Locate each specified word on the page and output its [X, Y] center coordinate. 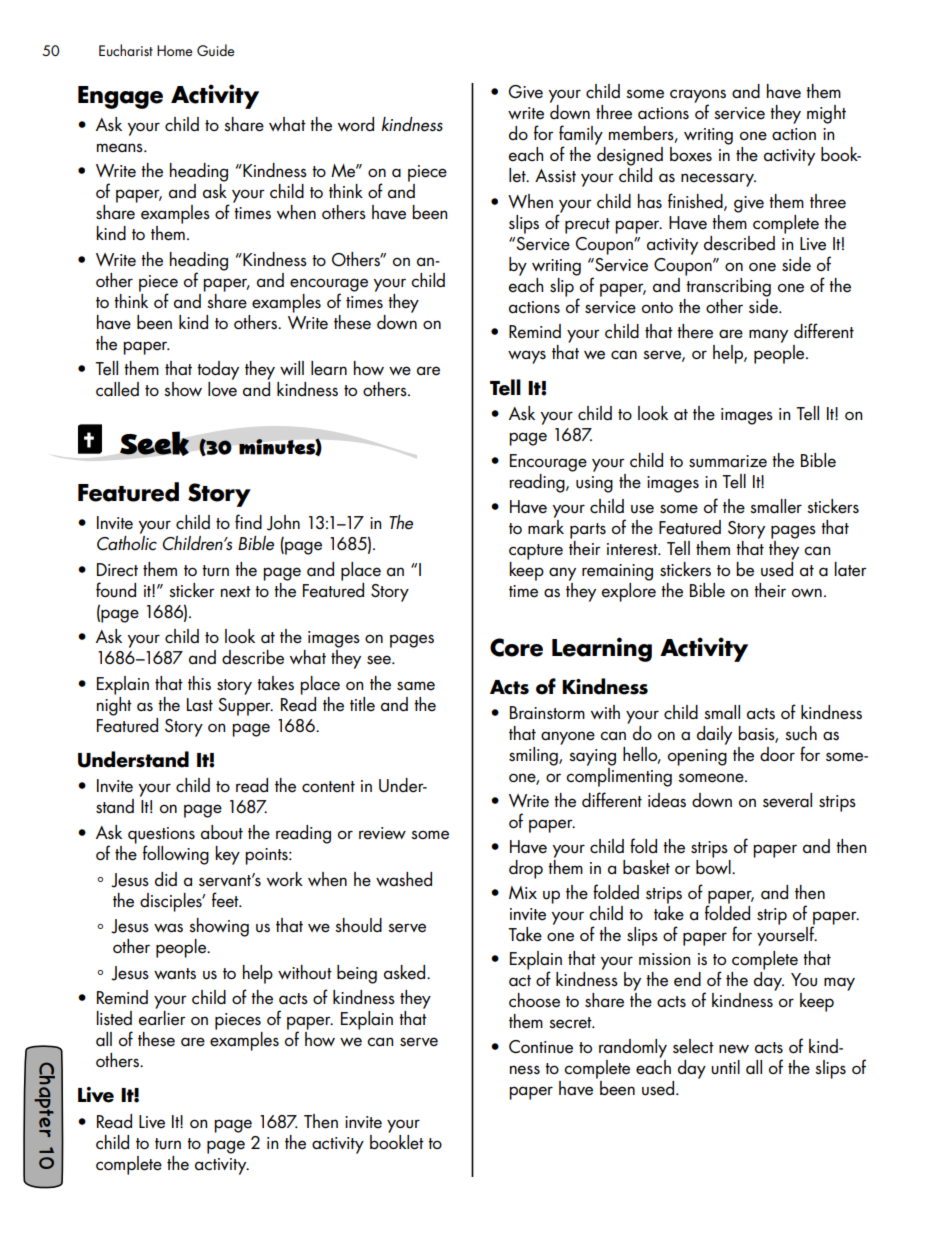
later [851, 569]
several [787, 800]
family [581, 136]
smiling [534, 756]
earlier [162, 1017]
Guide [216, 50]
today [218, 370]
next [236, 592]
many [768, 336]
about [222, 832]
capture [536, 552]
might [826, 114]
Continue [541, 1047]
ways [527, 357]
